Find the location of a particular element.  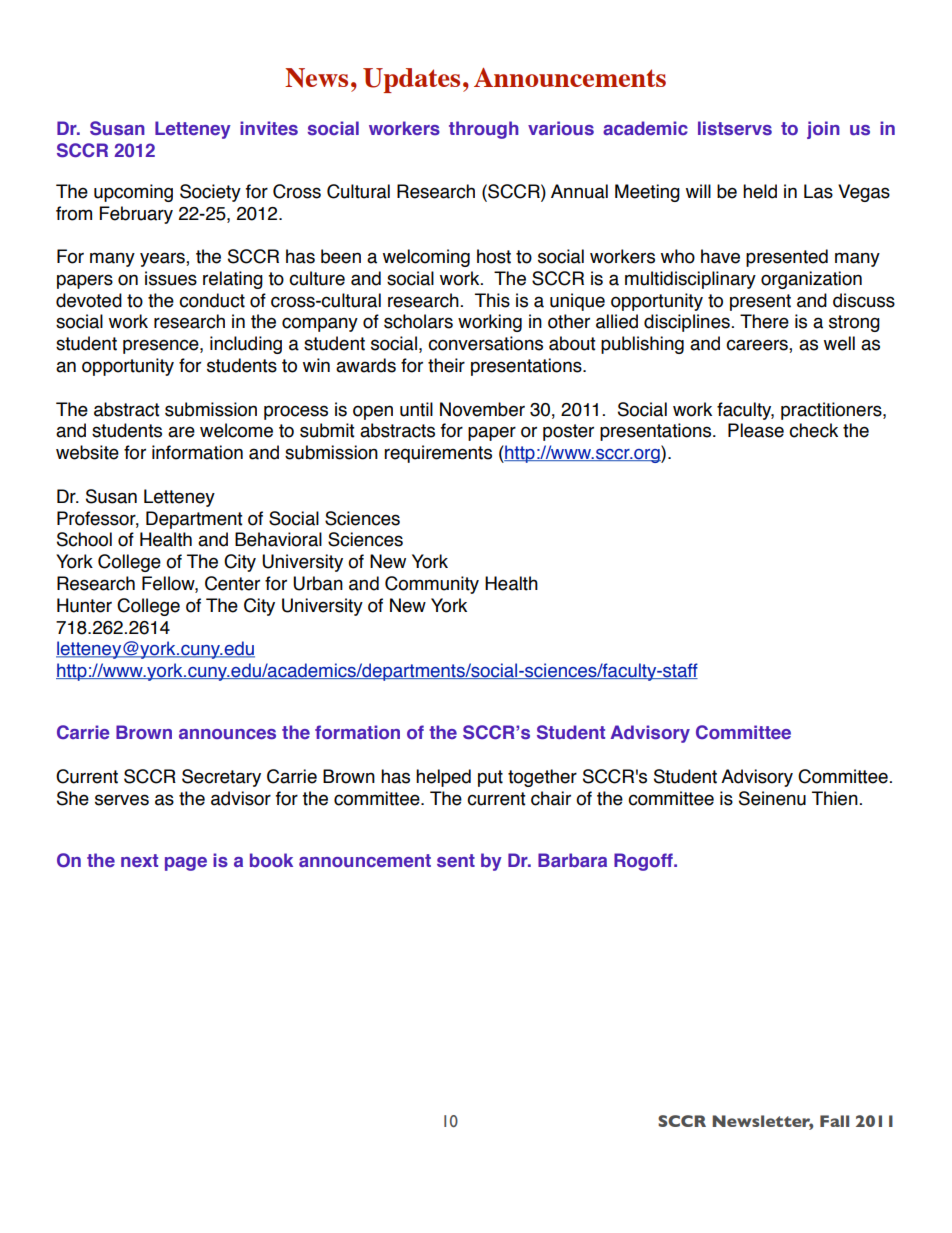

join is located at coordinates (823, 130).
